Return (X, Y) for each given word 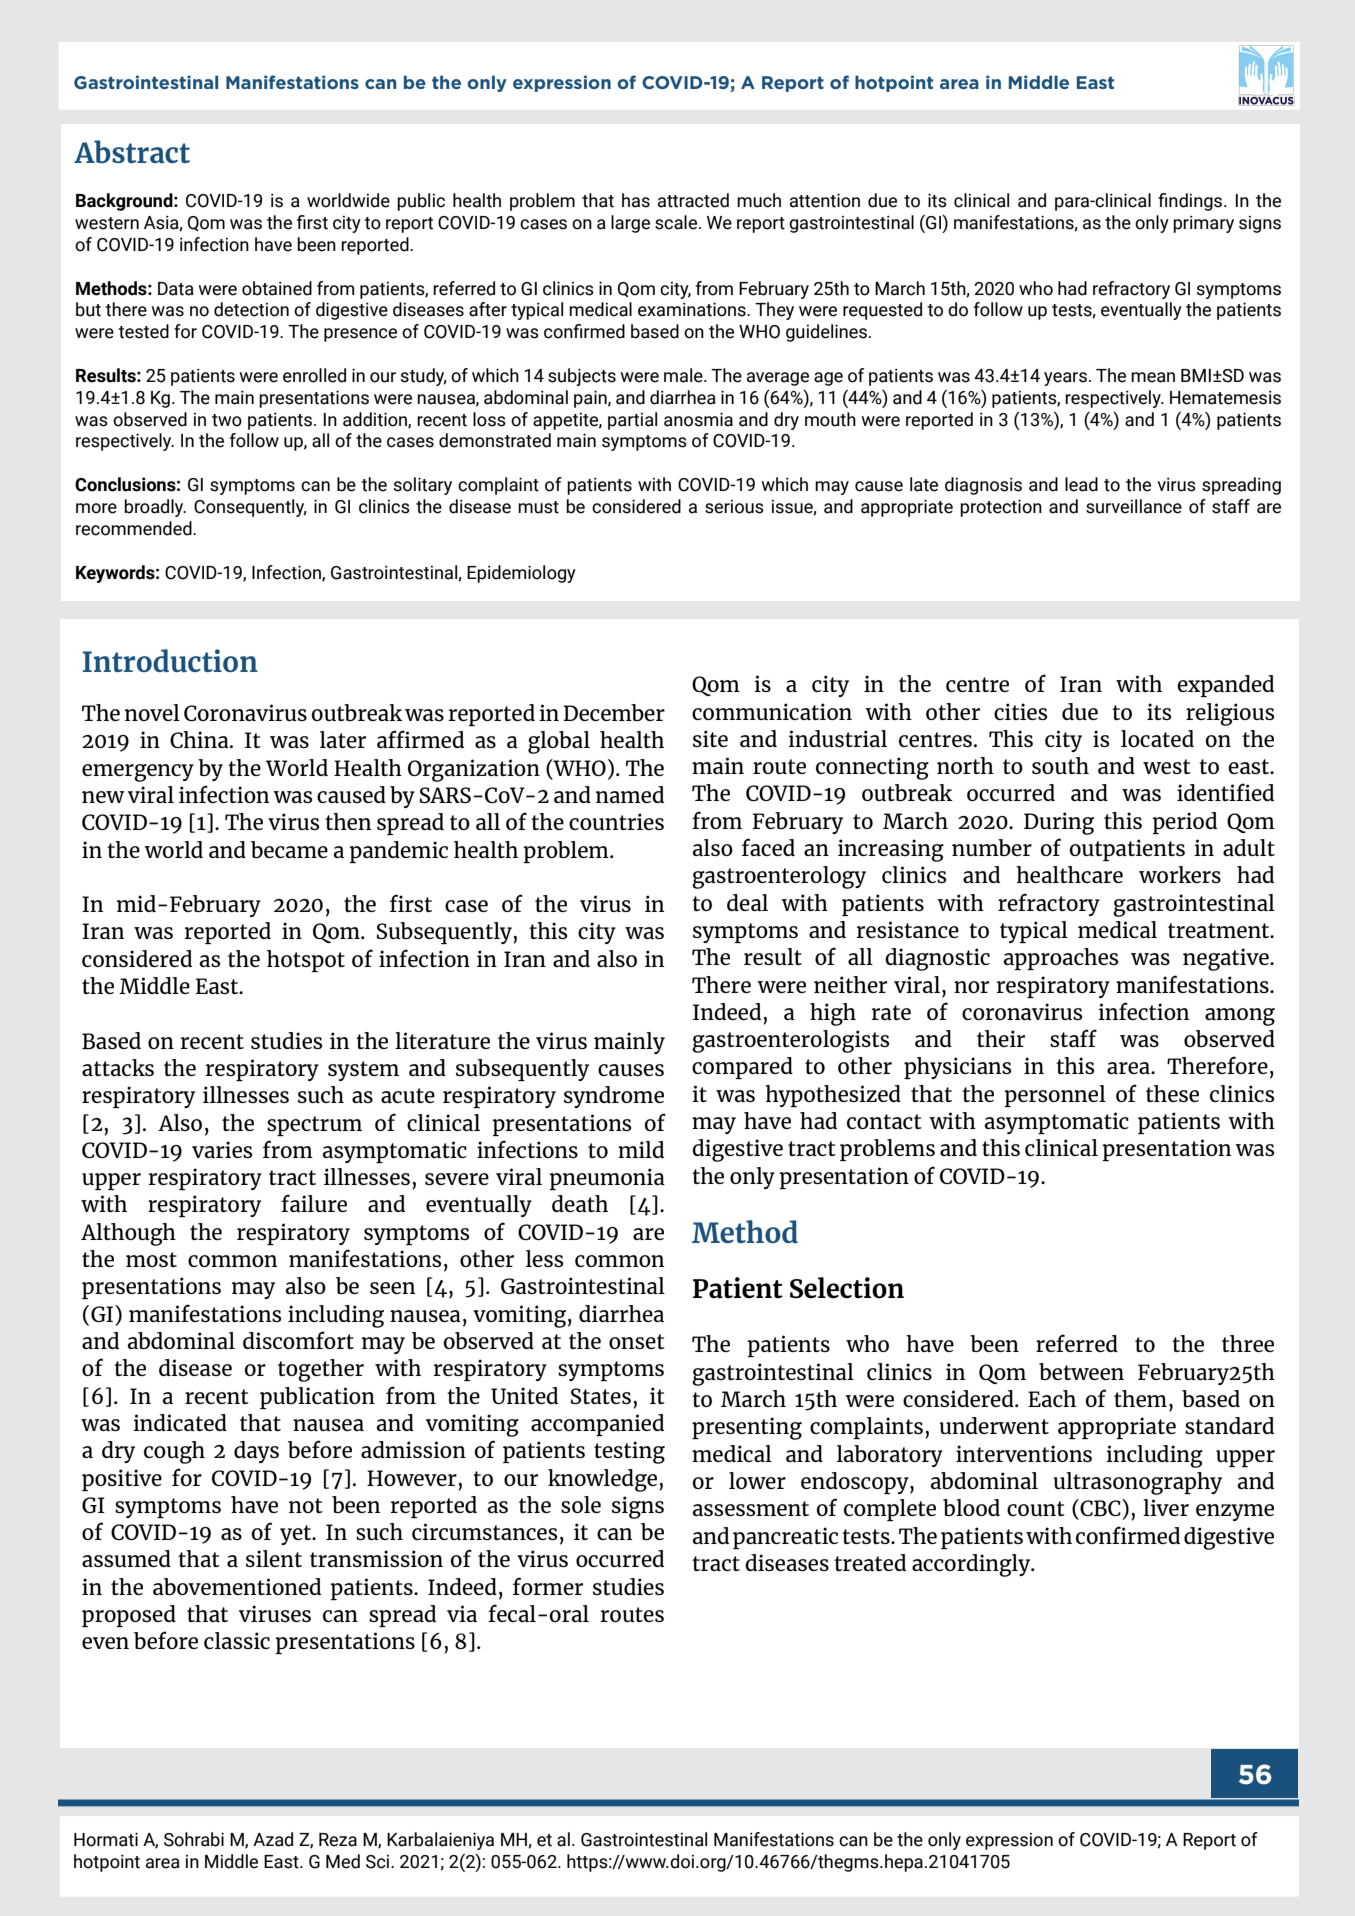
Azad (273, 1839)
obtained (277, 288)
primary (1203, 224)
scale (677, 222)
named (630, 794)
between (1081, 1371)
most (151, 1259)
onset (637, 1341)
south (1060, 765)
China (200, 739)
